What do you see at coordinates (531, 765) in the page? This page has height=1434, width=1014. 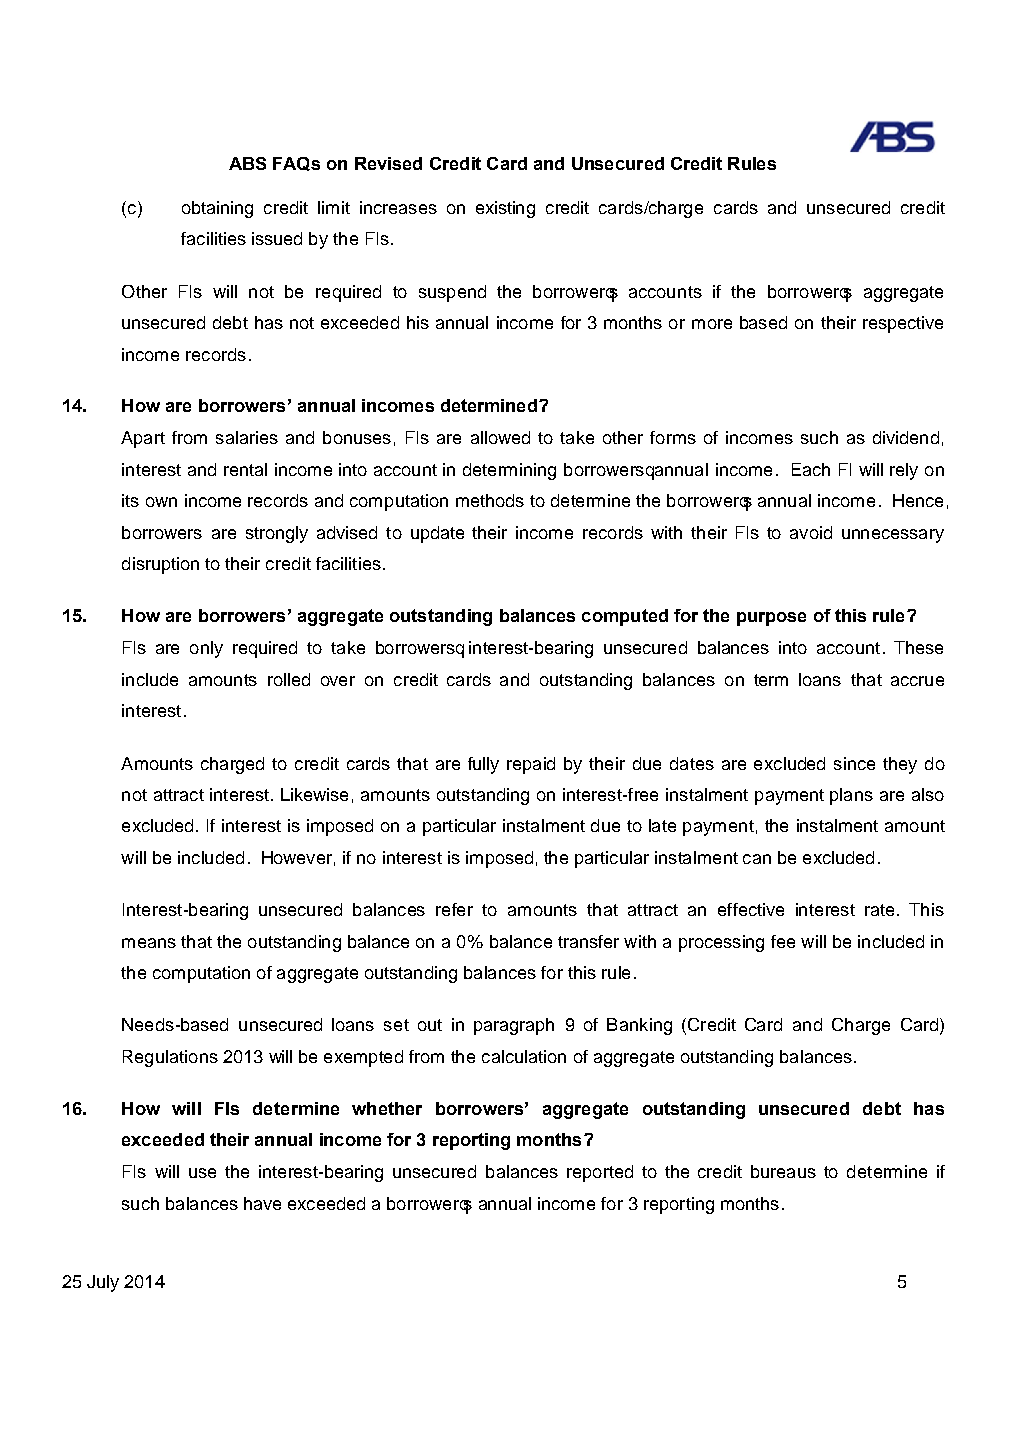 I see `repaid` at bounding box center [531, 765].
